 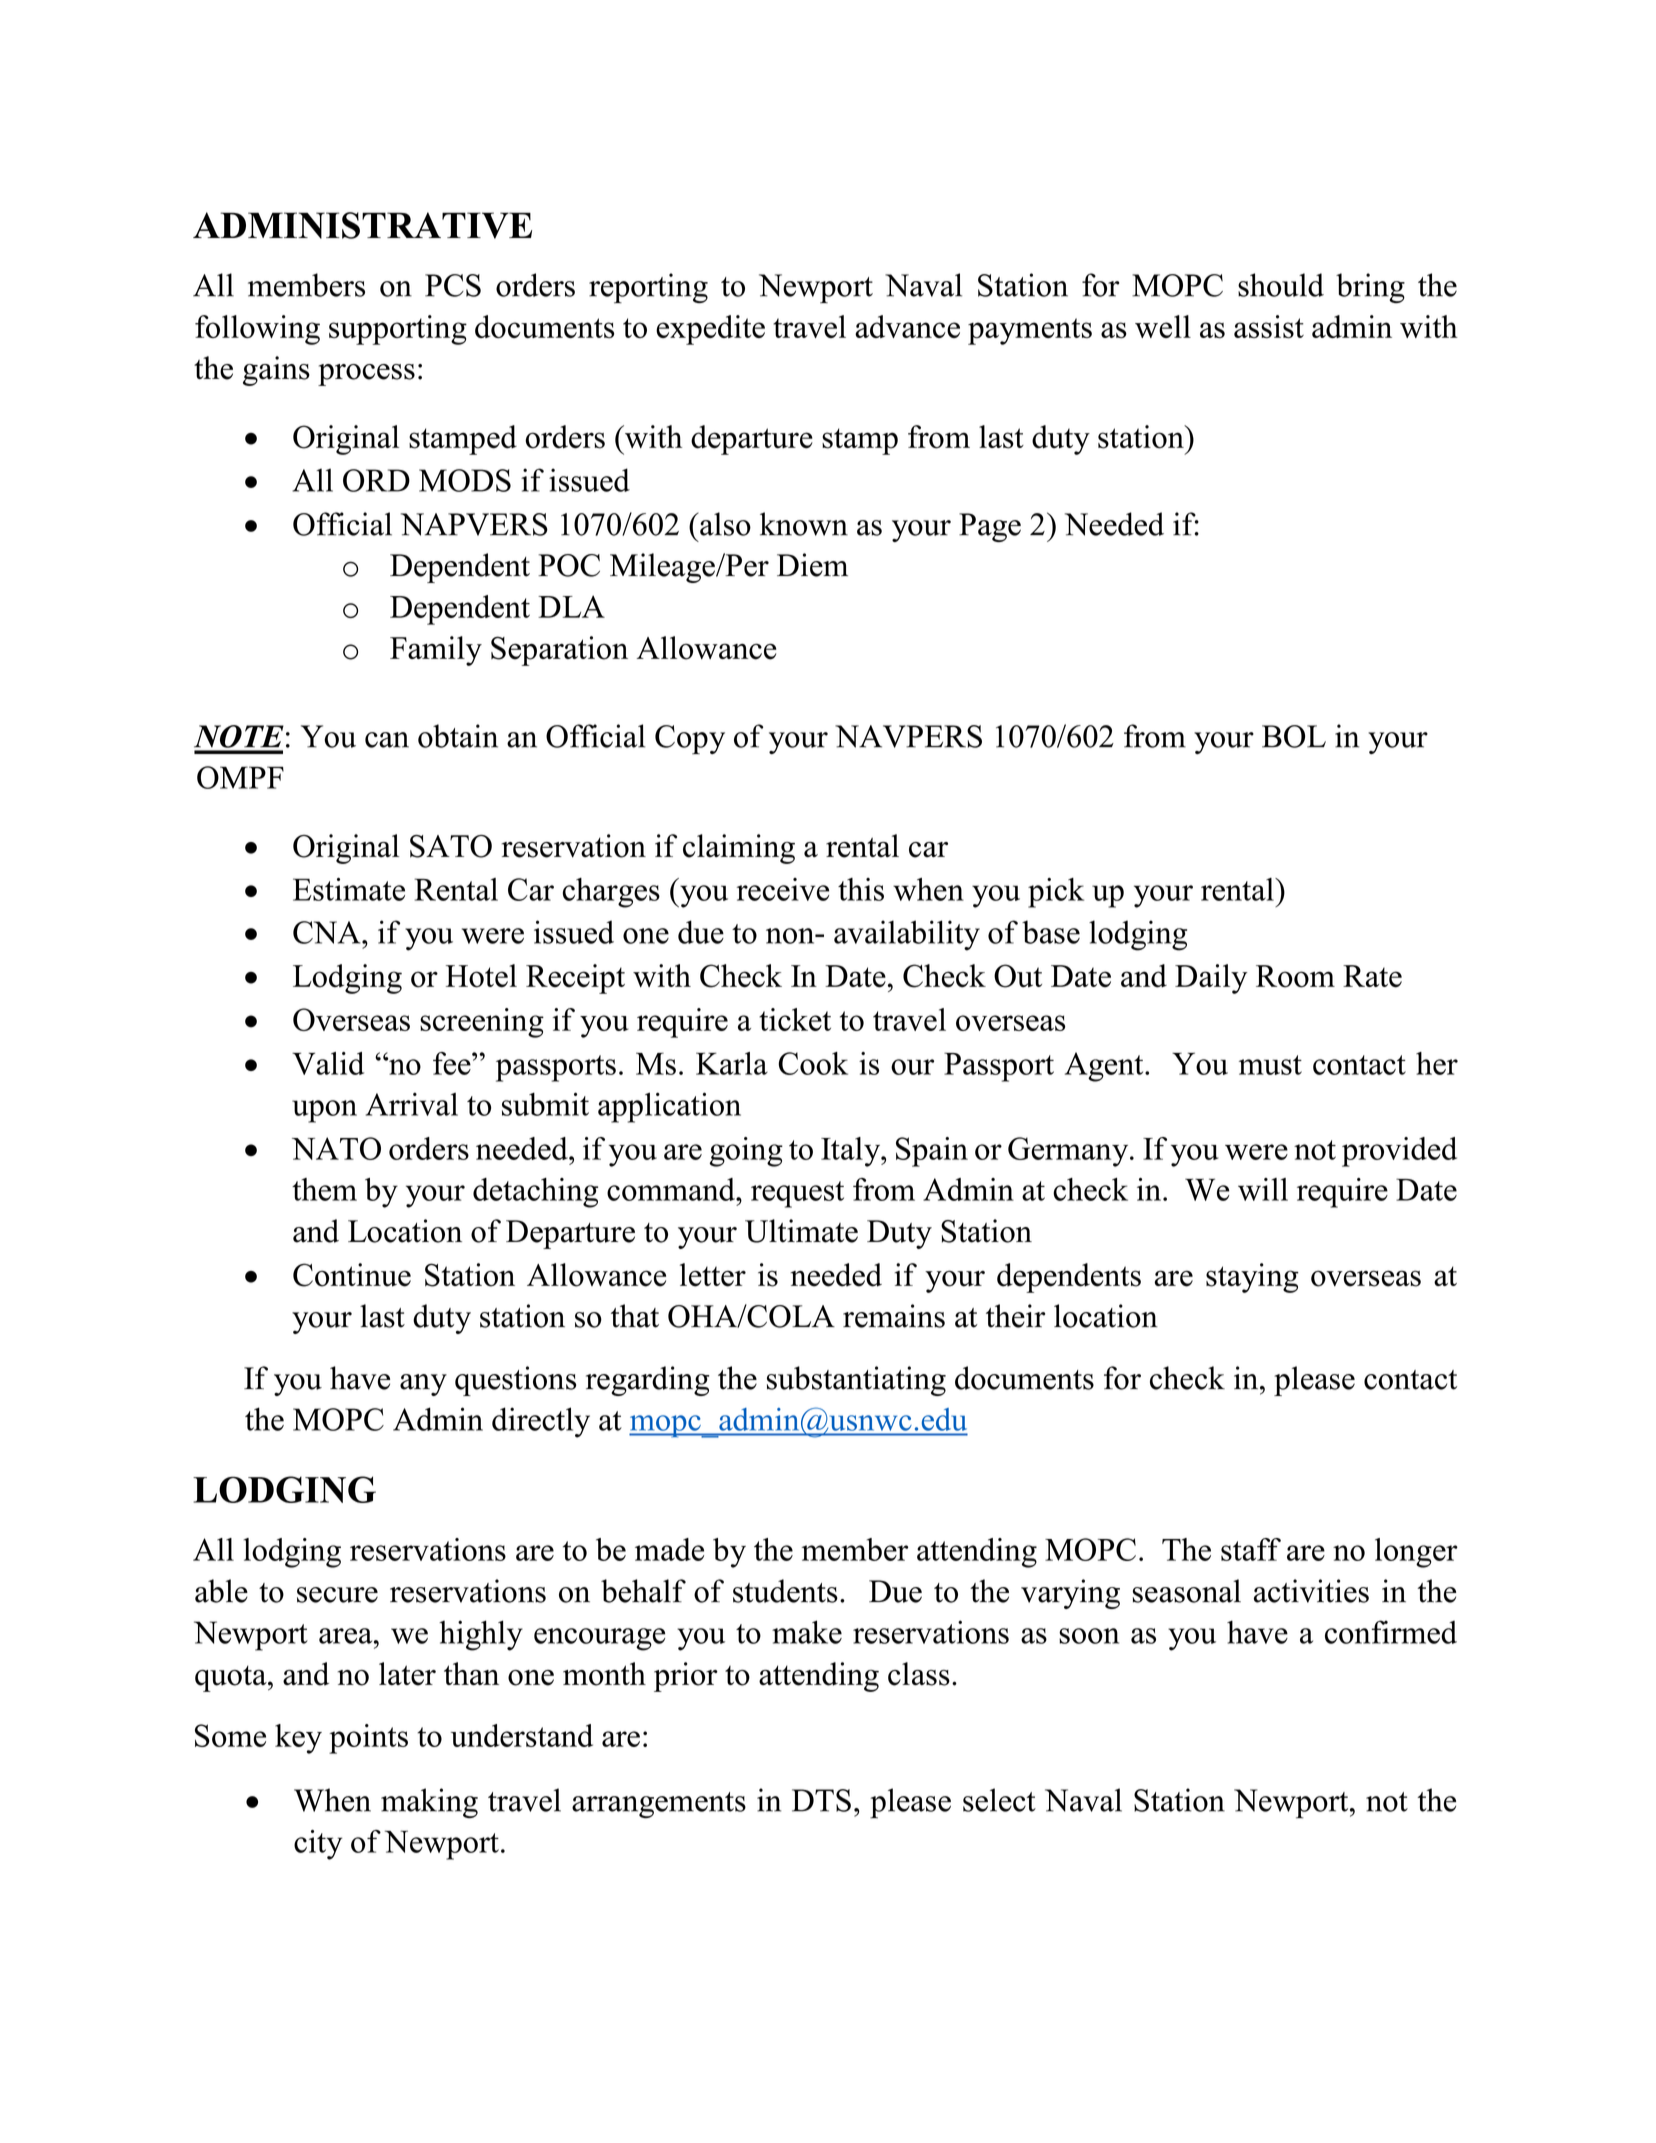 What do you see at coordinates (821, 1800) in the screenshot?
I see `DTS` at bounding box center [821, 1800].
